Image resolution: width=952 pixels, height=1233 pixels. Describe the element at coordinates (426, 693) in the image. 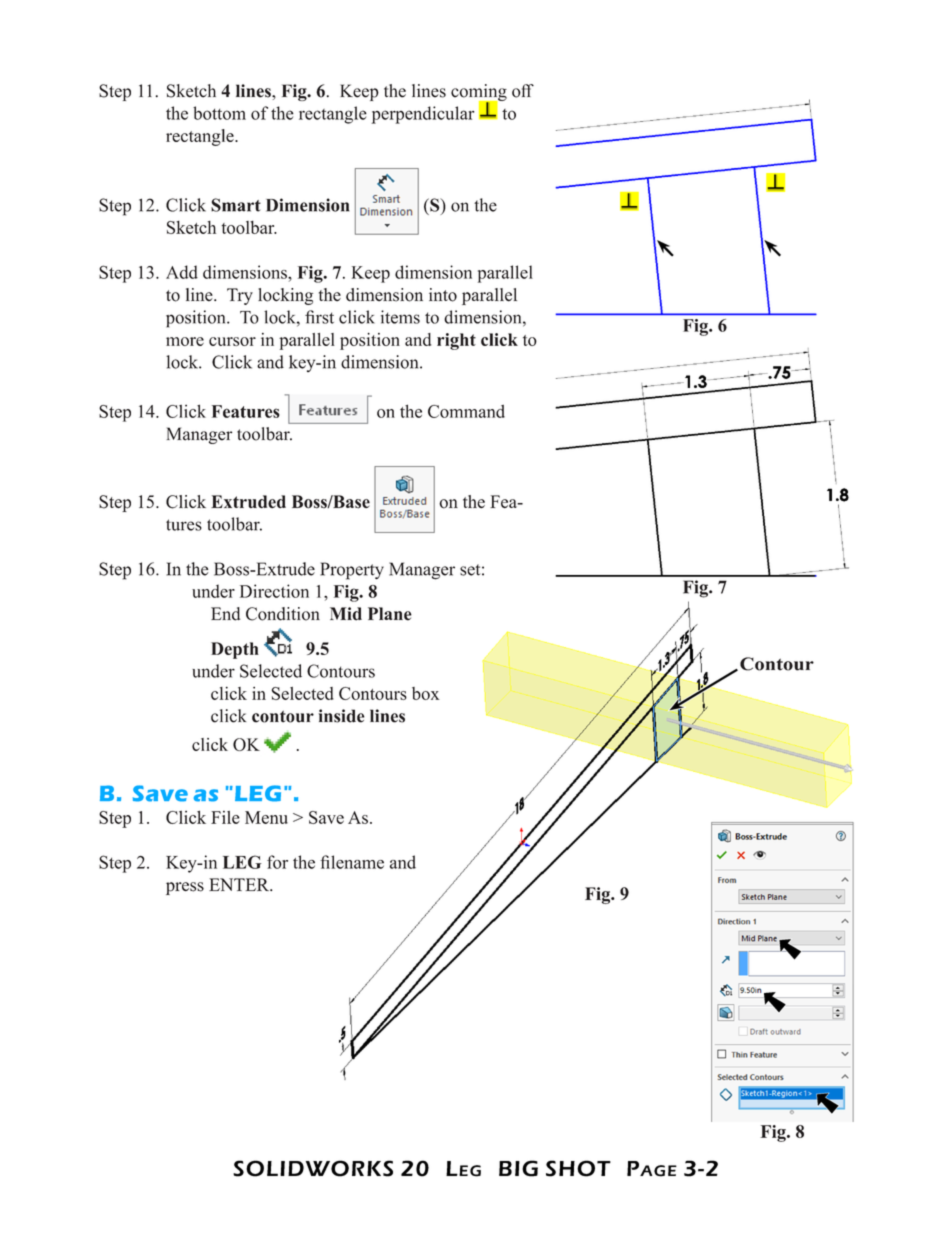

I see `box` at that location.
